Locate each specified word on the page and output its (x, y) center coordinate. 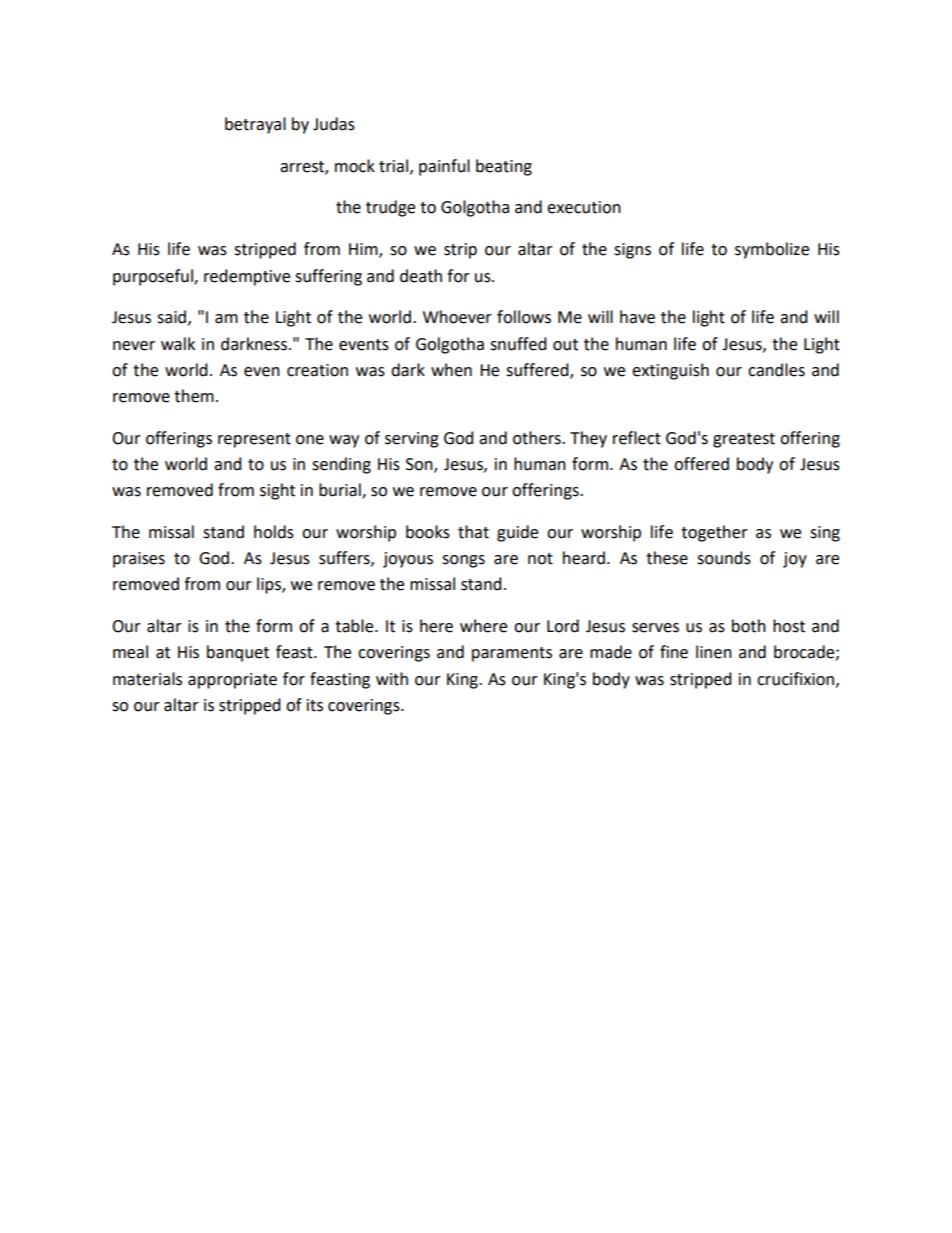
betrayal (255, 125)
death (421, 276)
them (194, 396)
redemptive (247, 277)
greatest (744, 440)
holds (274, 532)
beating (504, 167)
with (392, 679)
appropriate (232, 681)
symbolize (772, 250)
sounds (724, 558)
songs (463, 561)
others (538, 438)
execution (584, 207)
